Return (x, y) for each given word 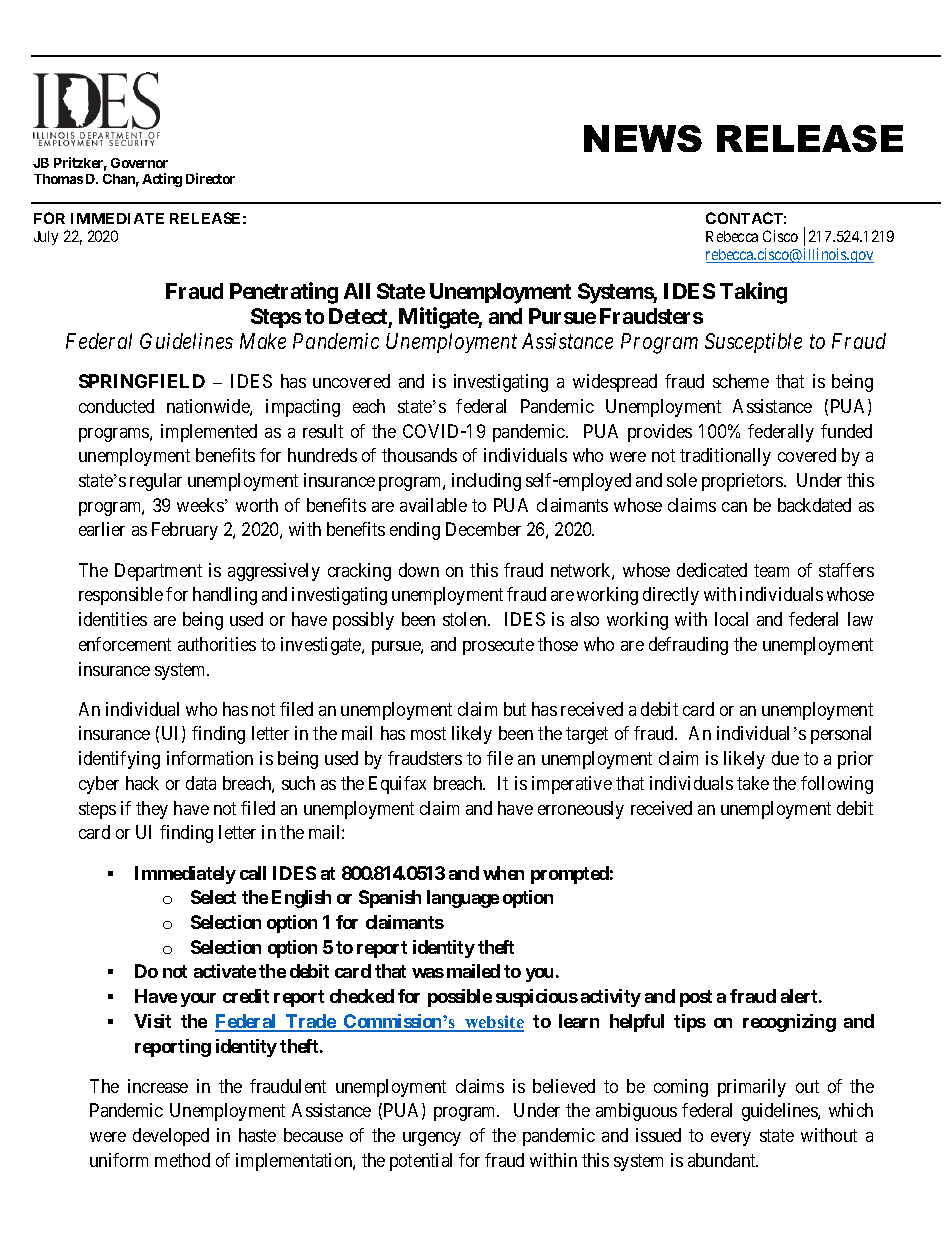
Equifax (397, 785)
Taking (753, 293)
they (152, 810)
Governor (139, 163)
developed (171, 1137)
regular (156, 482)
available (433, 505)
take (753, 783)
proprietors (743, 482)
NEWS (643, 138)
